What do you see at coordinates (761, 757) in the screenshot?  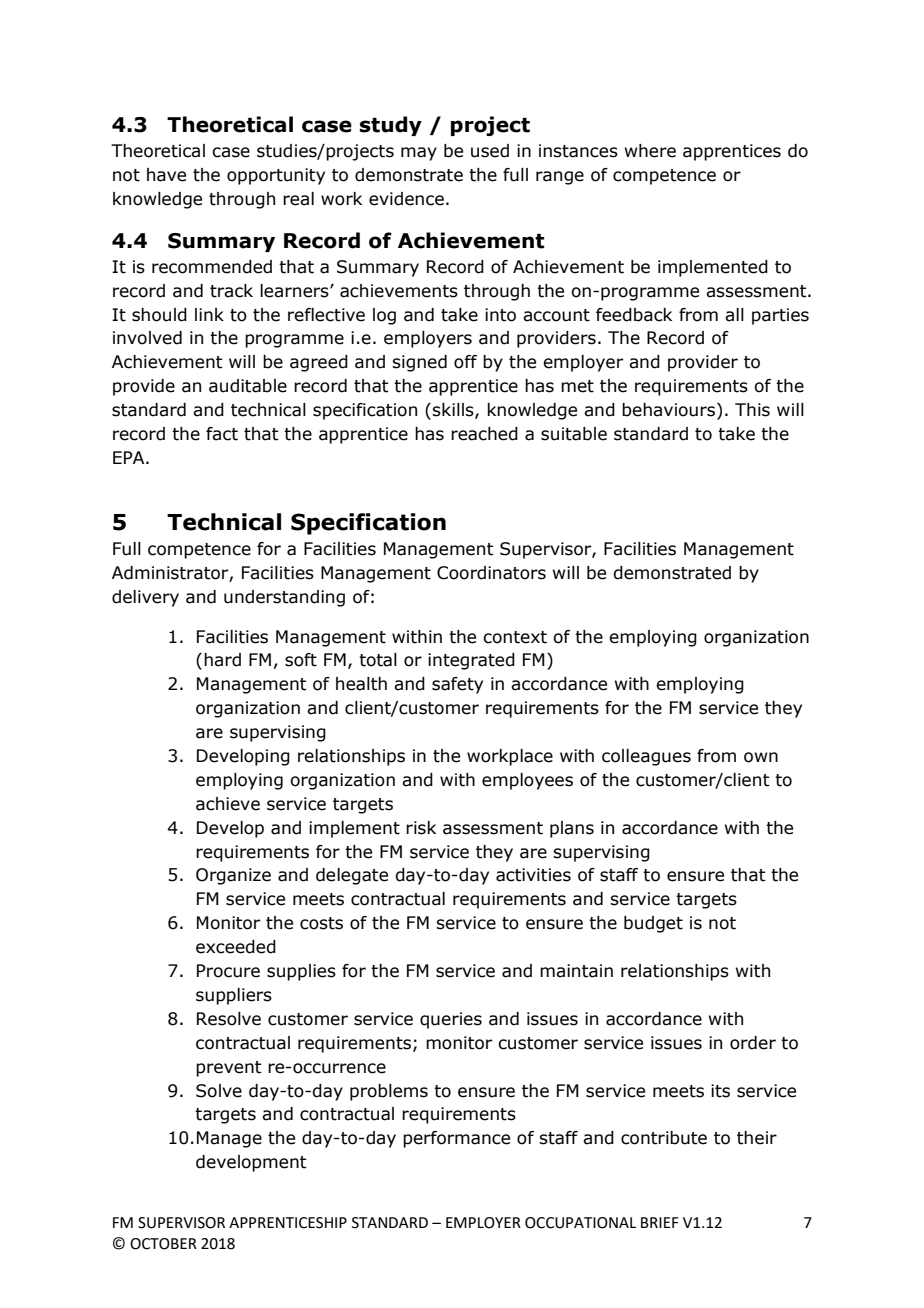 I see `own` at bounding box center [761, 757].
